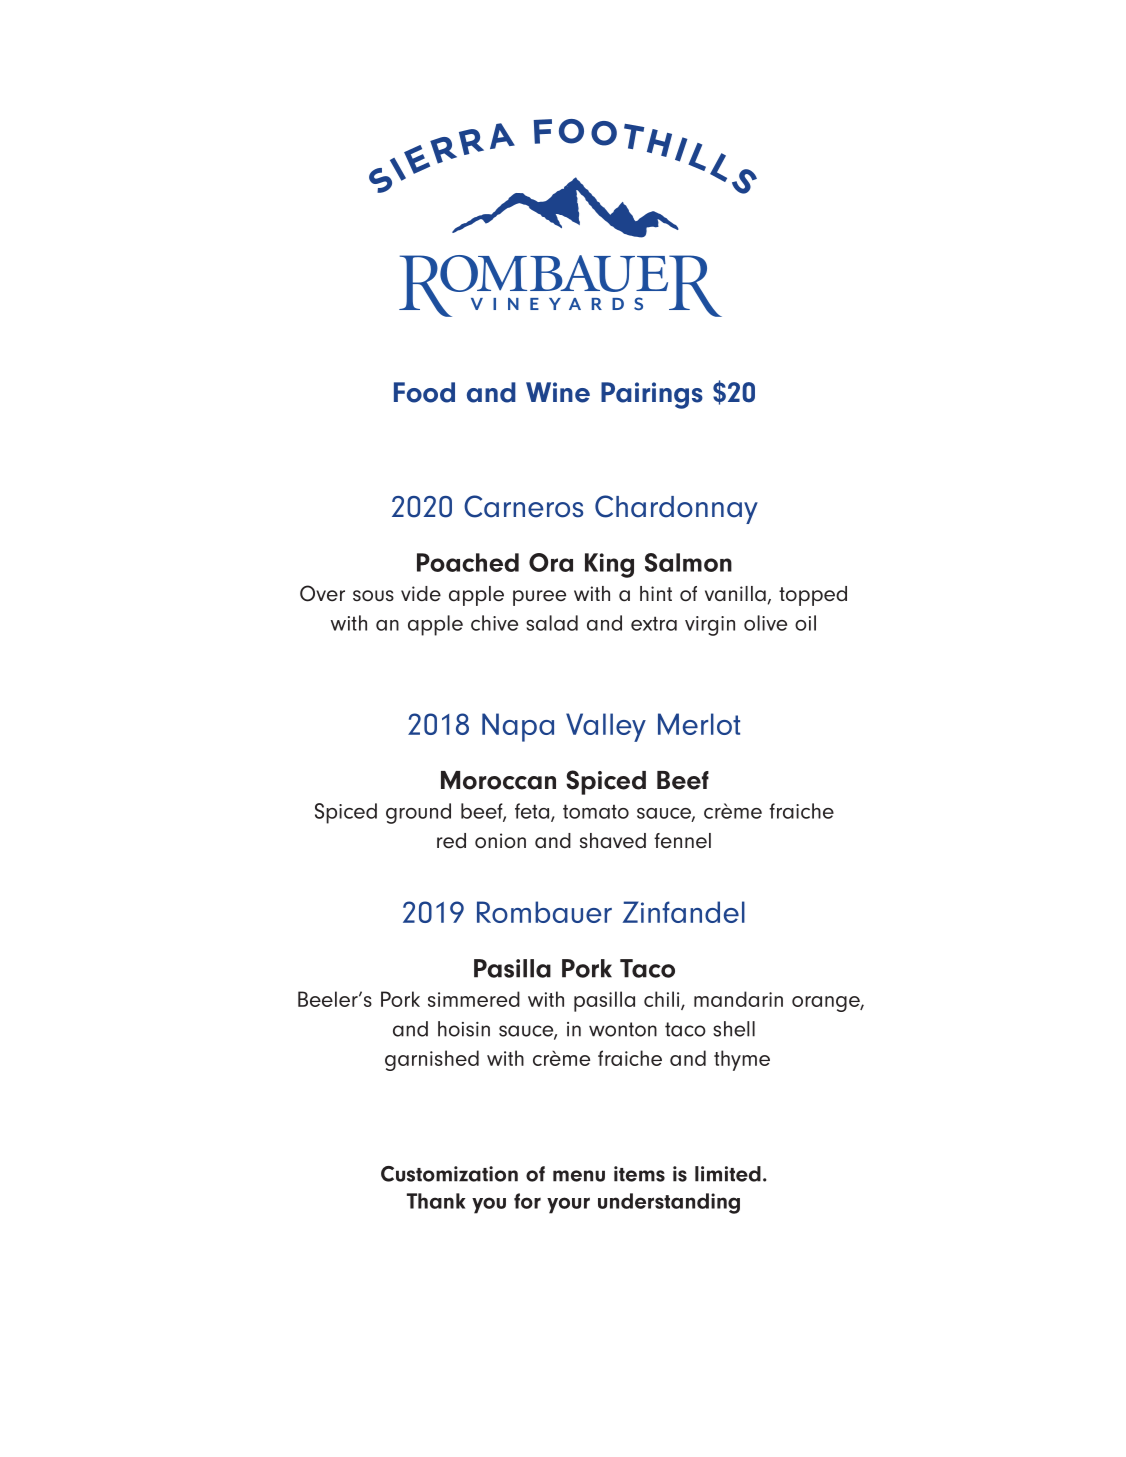 The image size is (1126, 1457). Describe the element at coordinates (684, 912) in the screenshot. I see `Zinfandel` at that location.
